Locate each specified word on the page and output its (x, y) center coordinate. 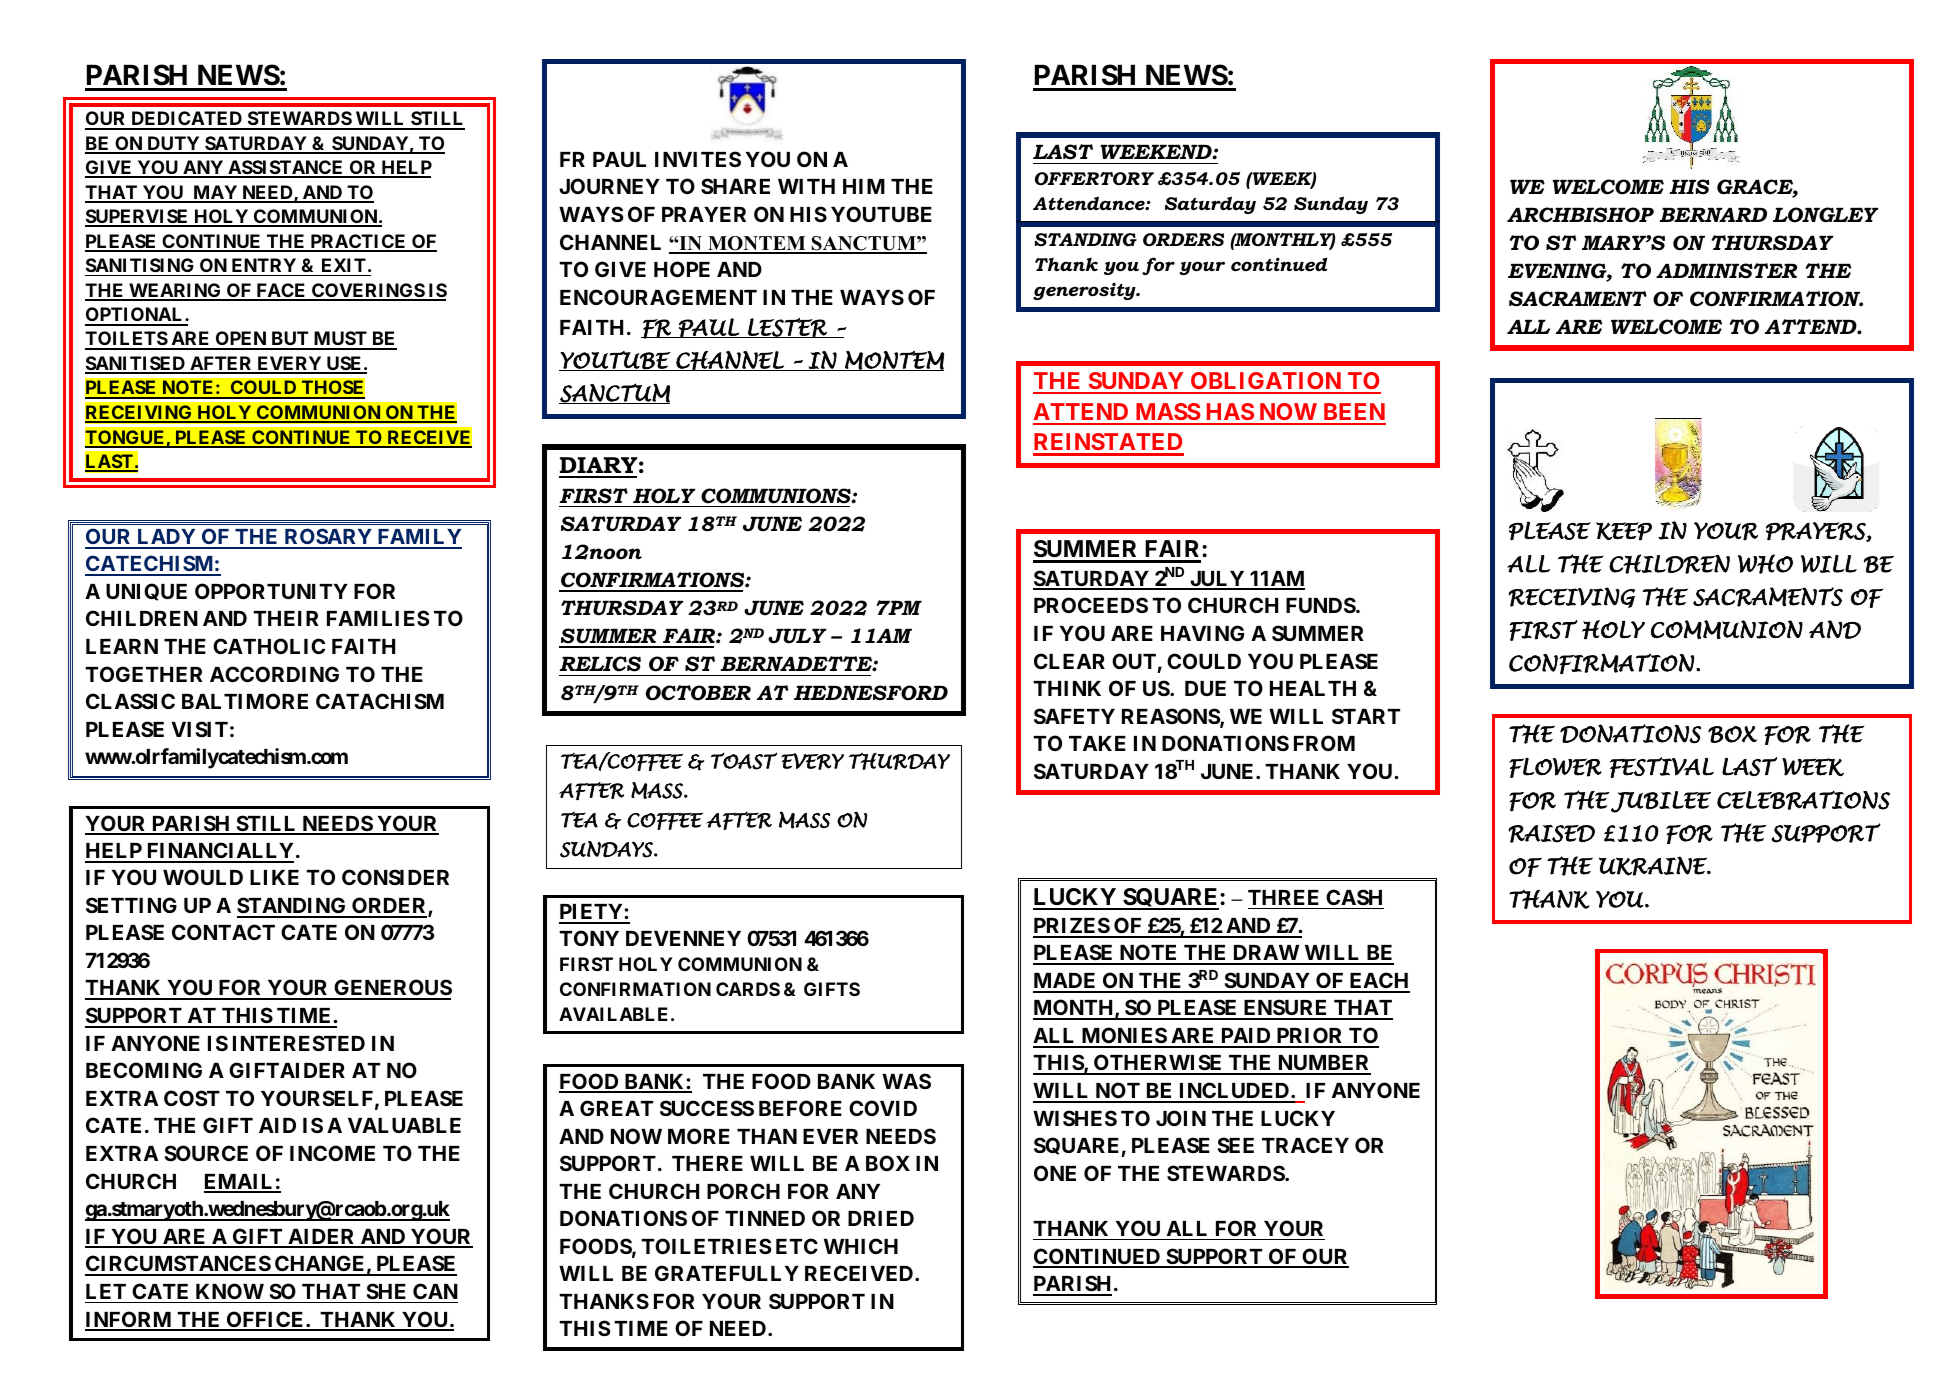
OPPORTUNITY (271, 591)
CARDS (748, 989)
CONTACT (223, 932)
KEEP (1624, 531)
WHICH (861, 1246)
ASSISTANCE (286, 168)
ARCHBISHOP (1580, 215)
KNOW (230, 1291)
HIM (864, 186)
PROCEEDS (1091, 605)
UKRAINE (1654, 866)
